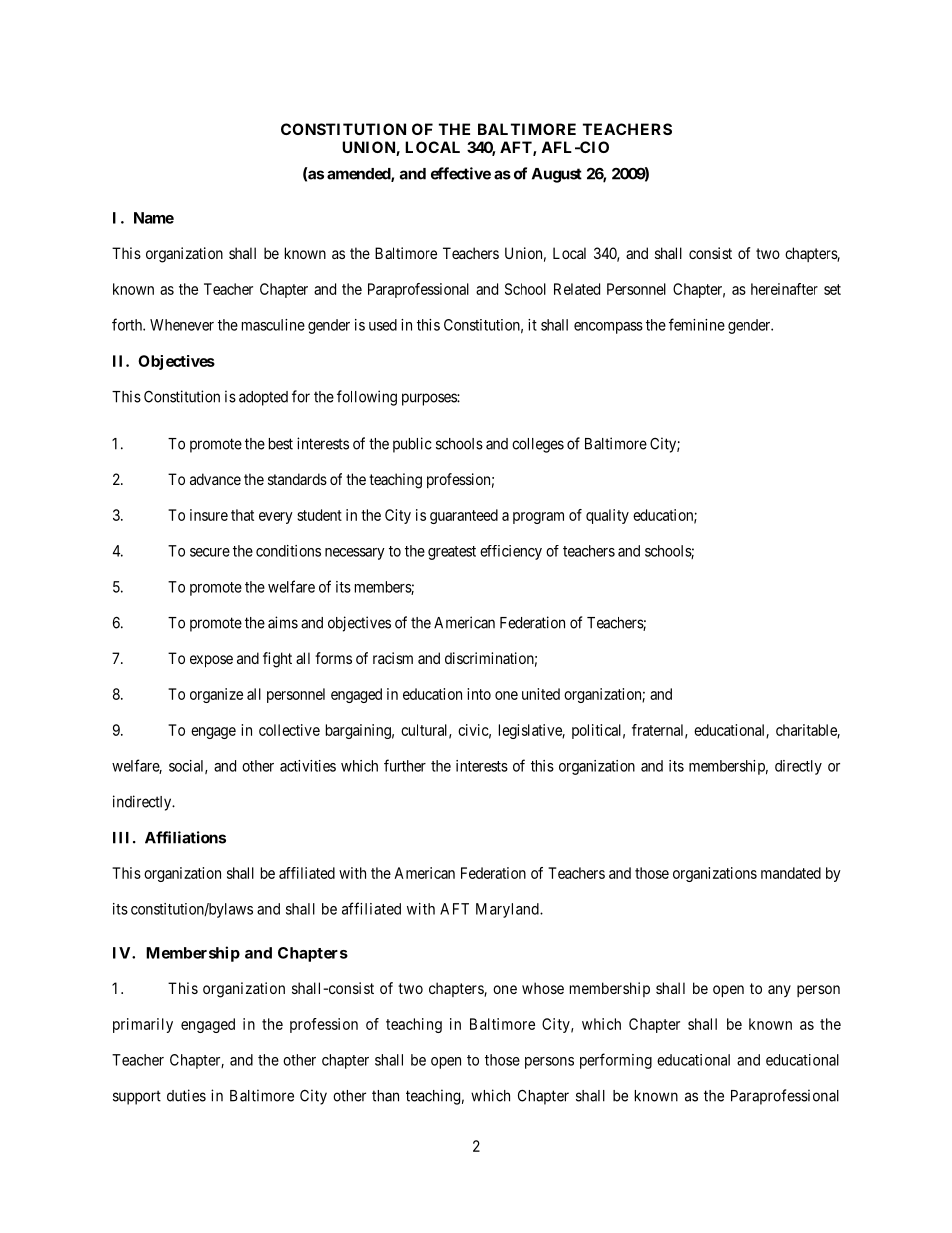 The height and width of the screenshot is (1233, 952). What do you see at coordinates (557, 175) in the screenshot?
I see `August` at bounding box center [557, 175].
